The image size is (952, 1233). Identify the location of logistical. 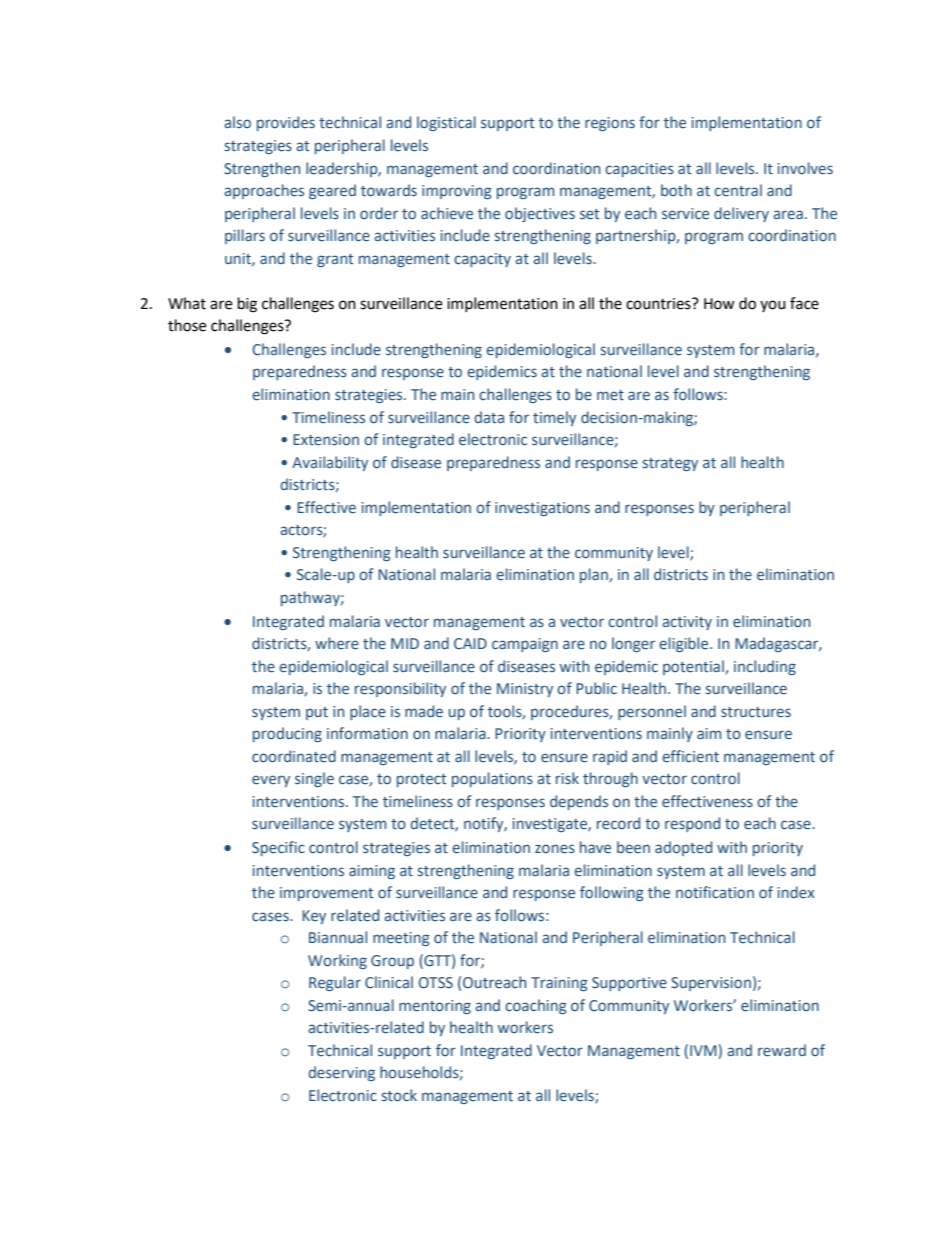
(446, 123).
